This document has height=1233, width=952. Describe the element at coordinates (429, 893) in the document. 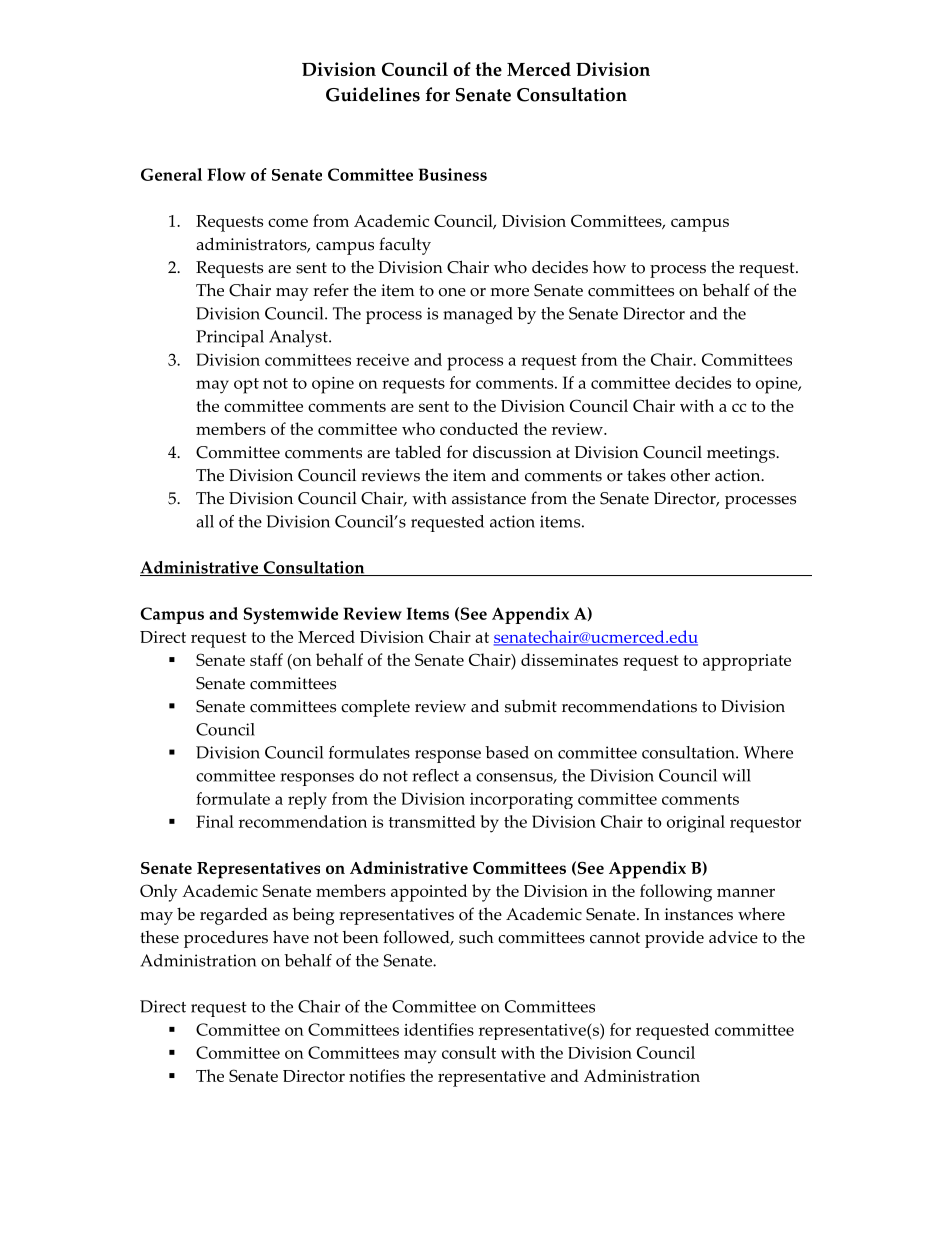

I see `appointed` at that location.
